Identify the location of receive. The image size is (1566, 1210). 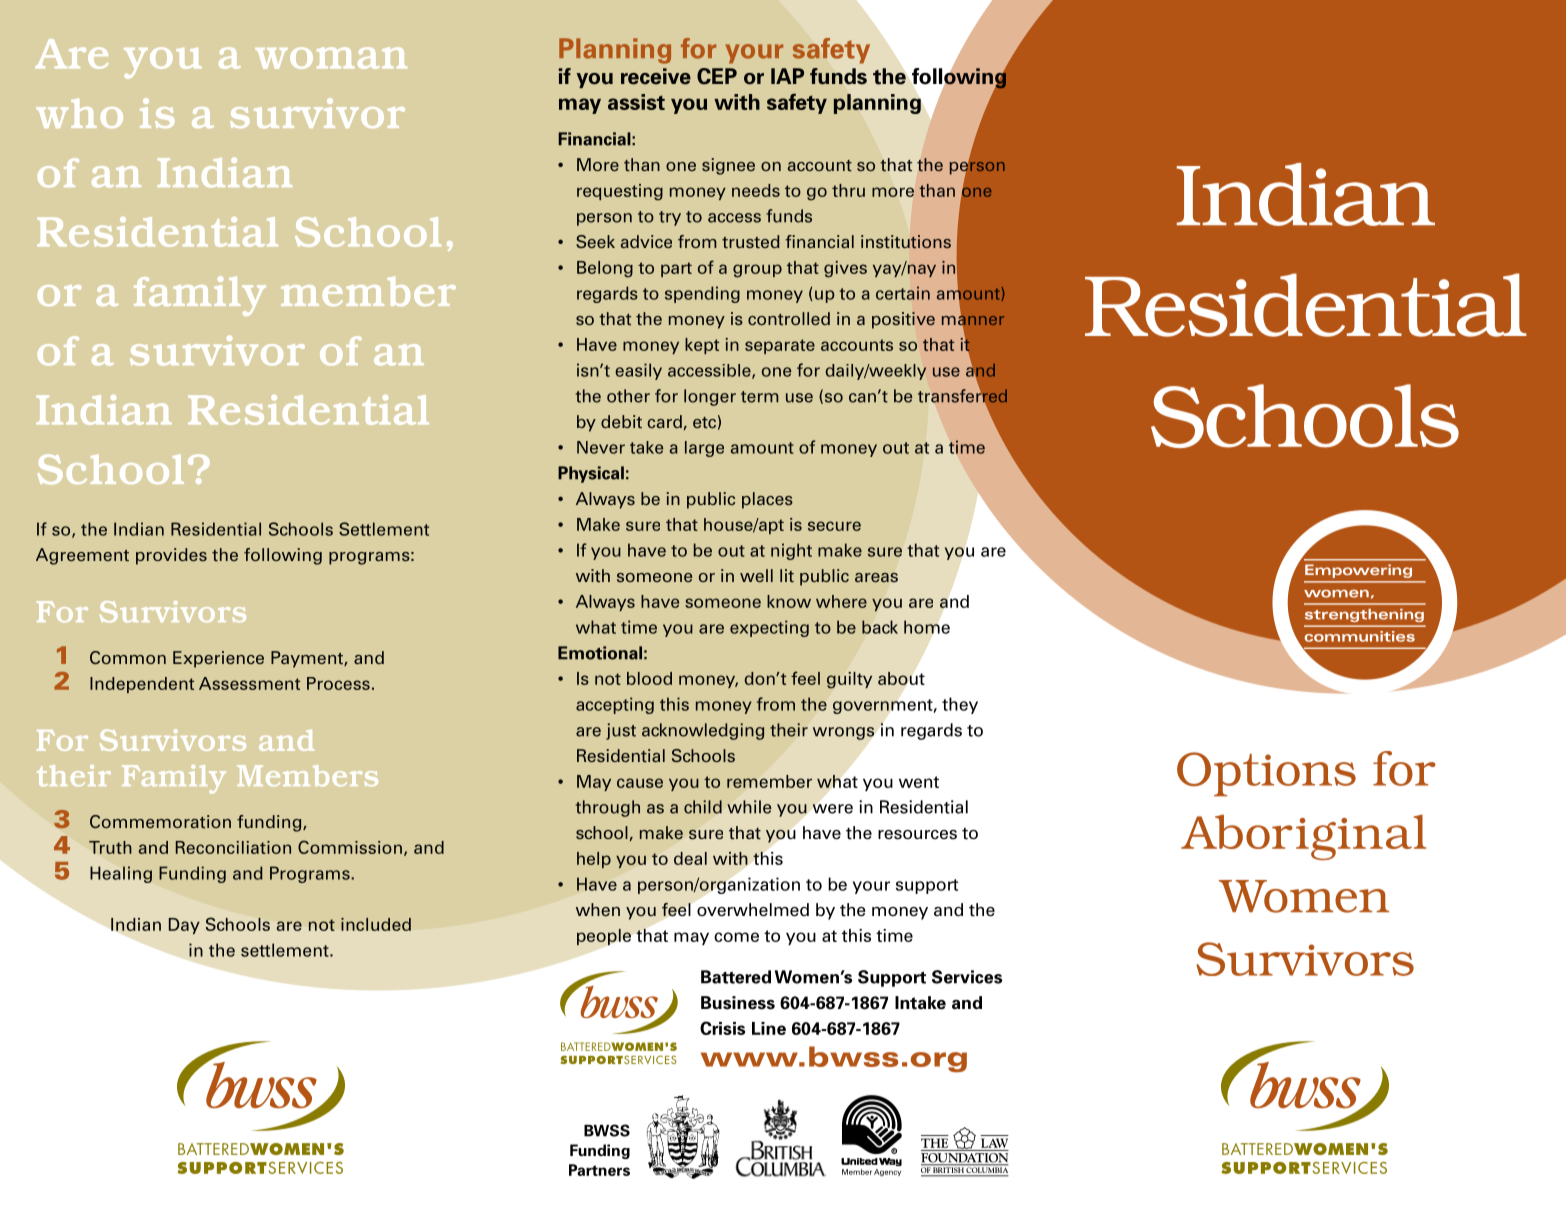
(656, 76).
